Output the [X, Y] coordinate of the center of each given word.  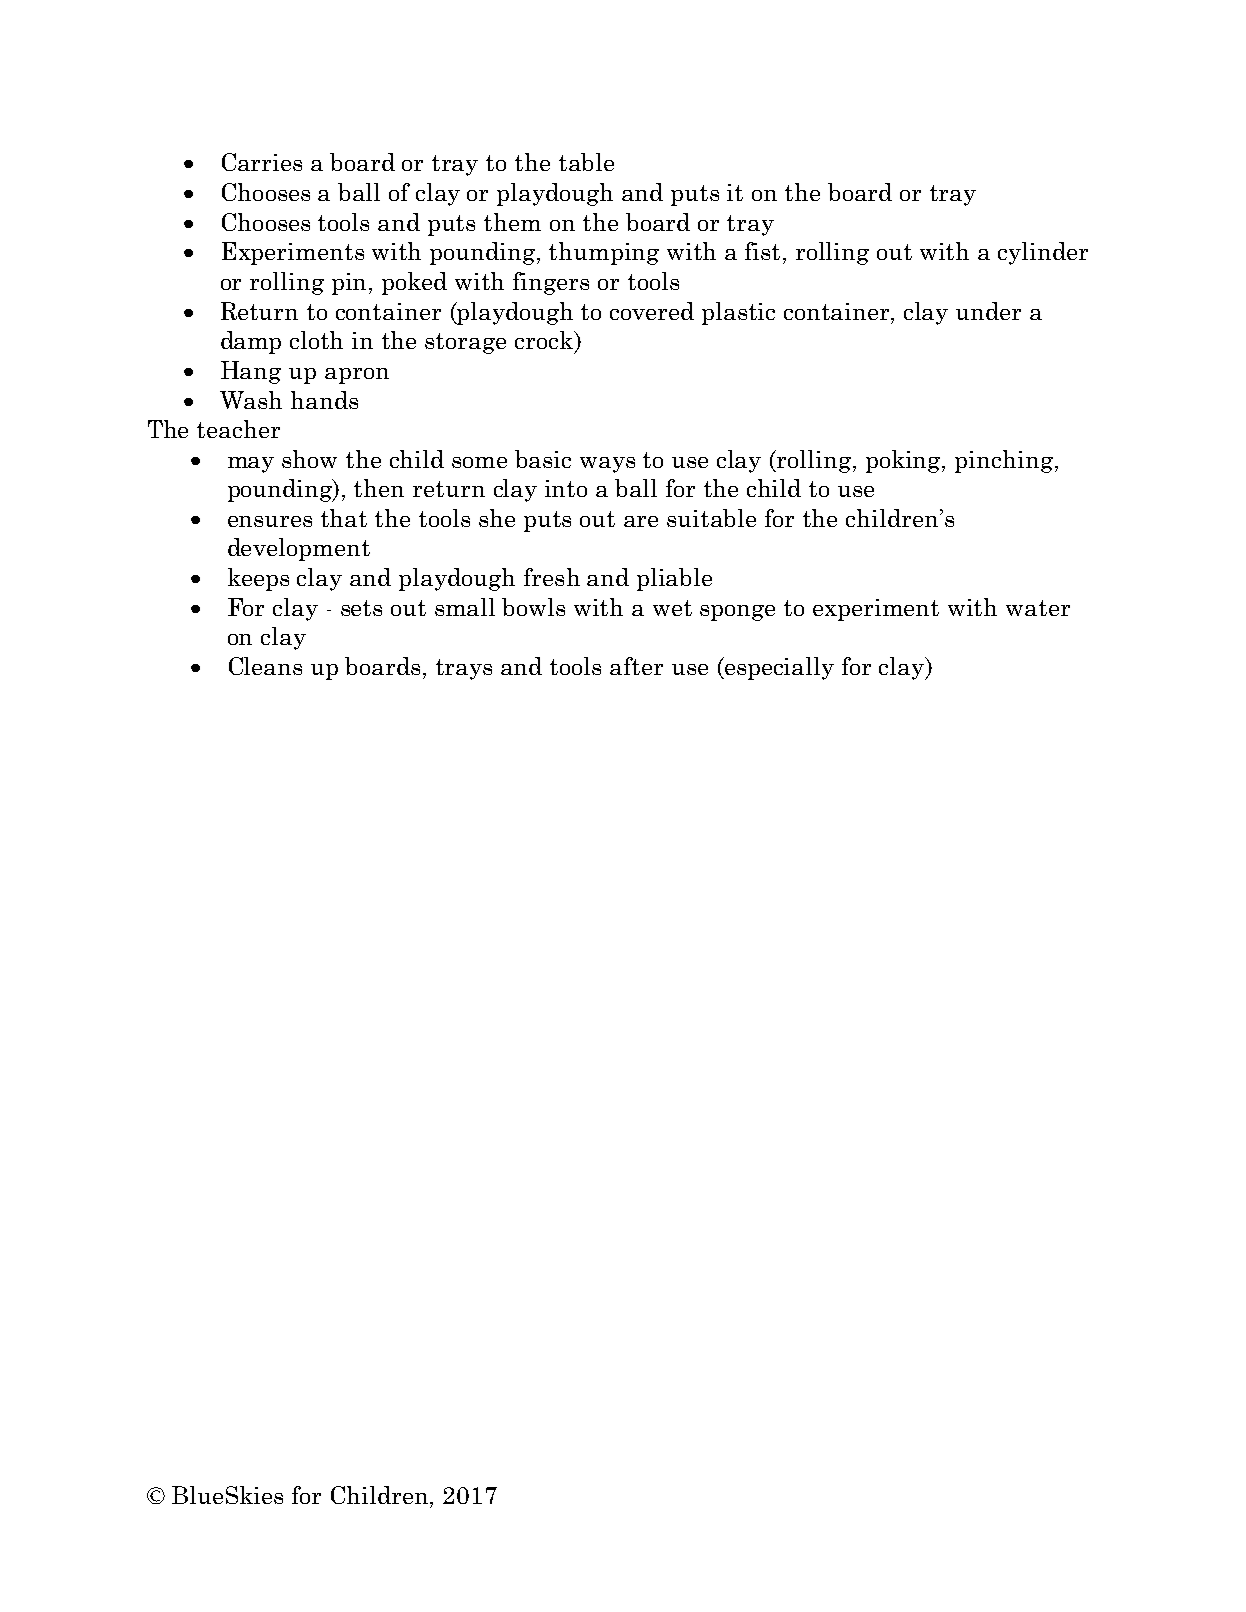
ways [607, 465]
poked [414, 283]
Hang [251, 372]
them [512, 222]
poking [905, 461]
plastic [738, 313]
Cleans [265, 666]
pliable [674, 579]
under [988, 311]
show [309, 459]
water [1038, 608]
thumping [604, 253]
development [299, 549]
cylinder [1043, 253]
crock [545, 341]
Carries [262, 162]
